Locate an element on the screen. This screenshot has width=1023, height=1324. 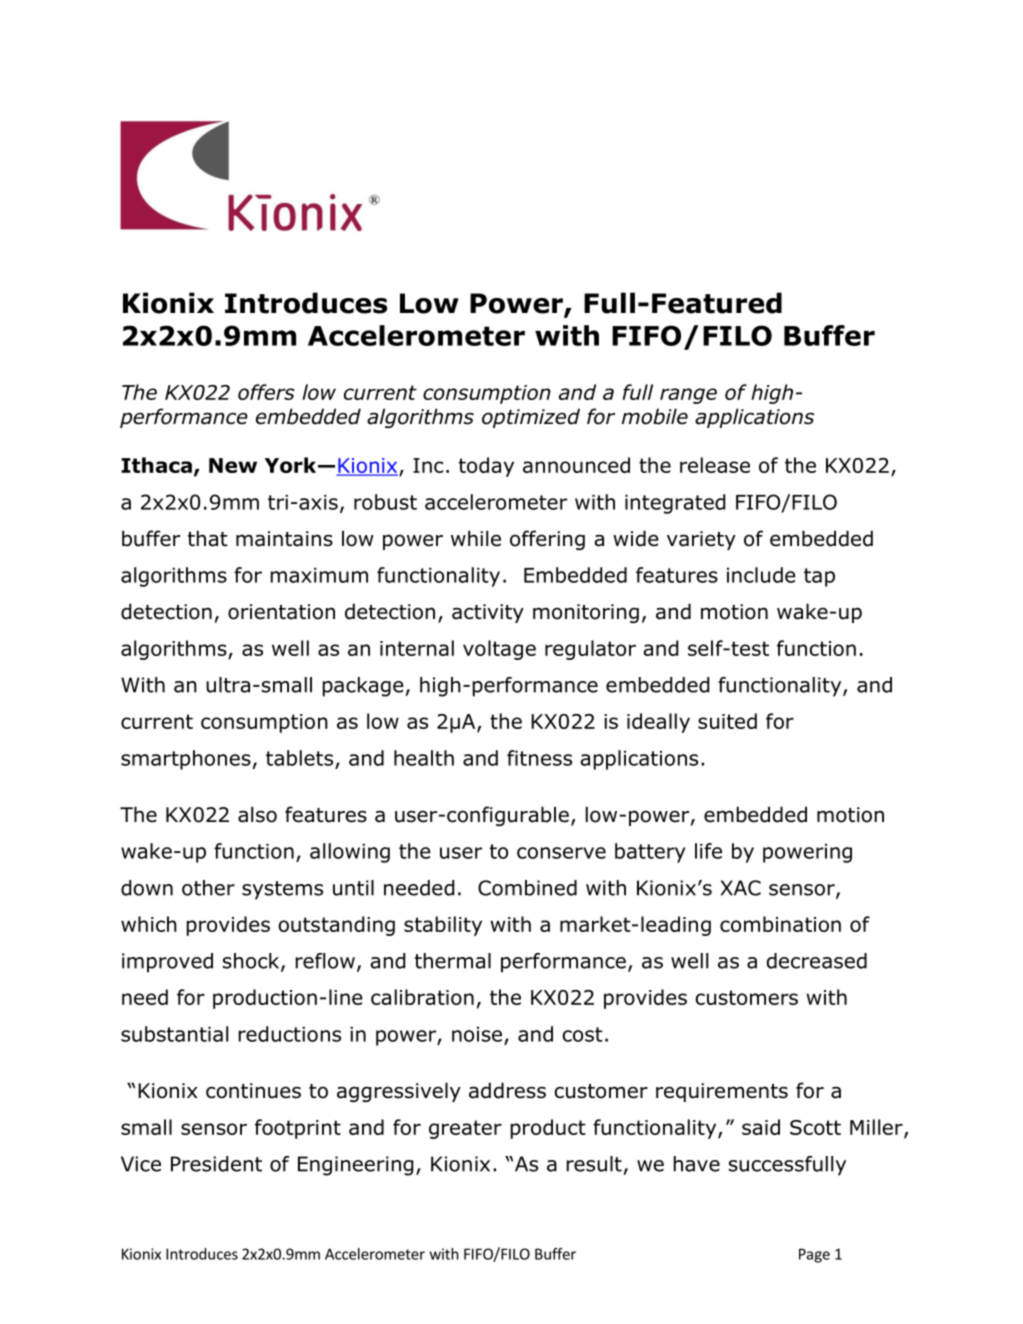
optimized is located at coordinates (531, 418).
